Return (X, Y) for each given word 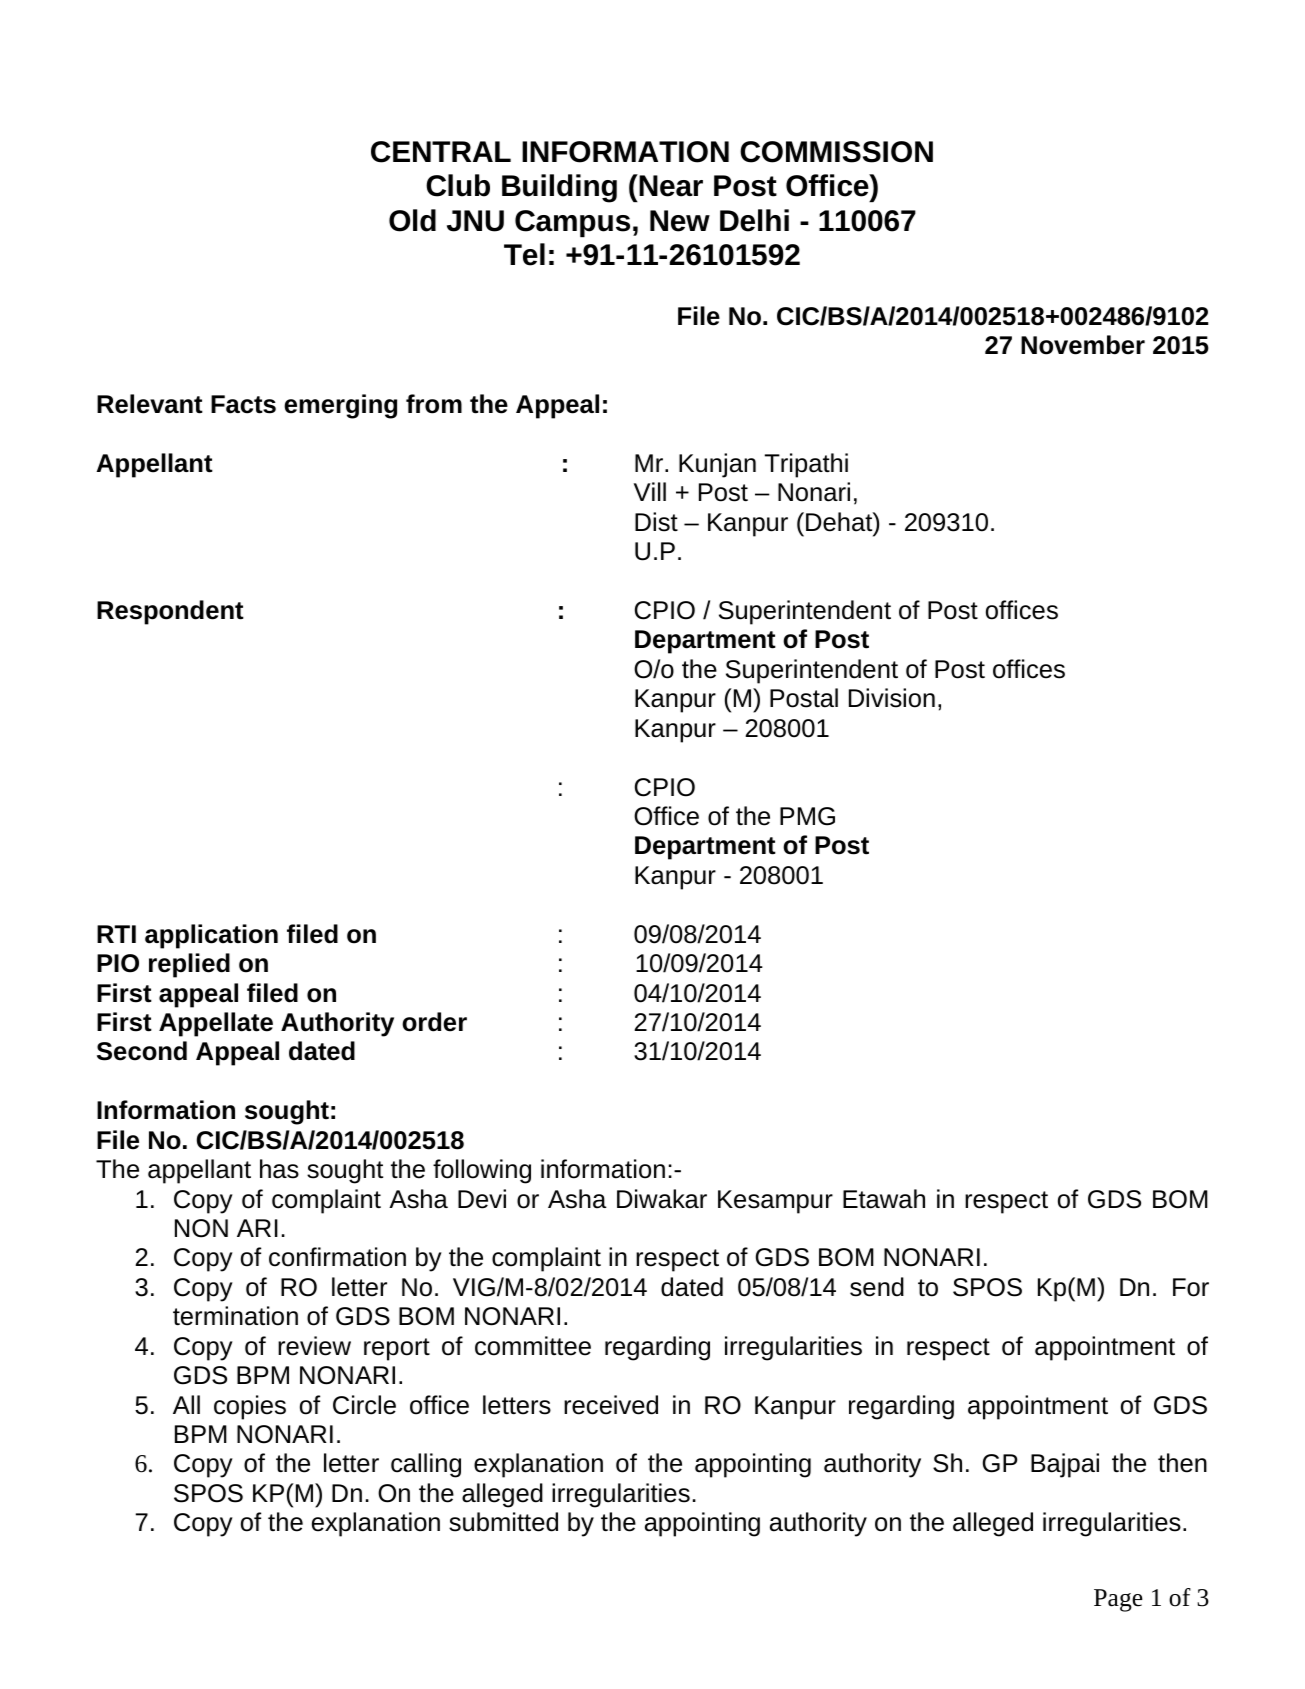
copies (250, 1407)
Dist (656, 522)
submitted (503, 1522)
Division (892, 698)
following (482, 1171)
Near (670, 185)
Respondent (170, 612)
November (1083, 345)
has (279, 1169)
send (877, 1287)
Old (412, 220)
